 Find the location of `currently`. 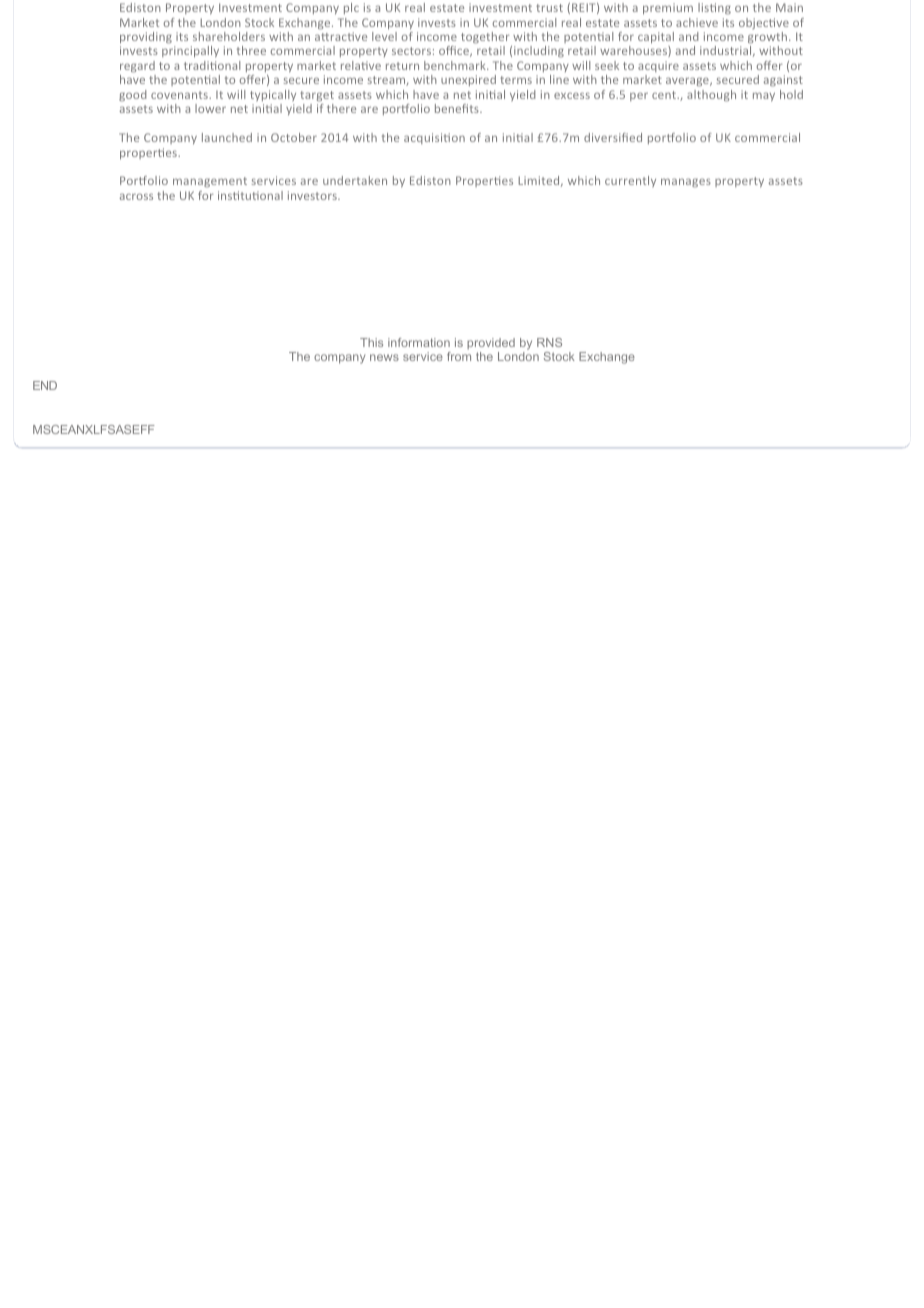

currently is located at coordinates (630, 181).
